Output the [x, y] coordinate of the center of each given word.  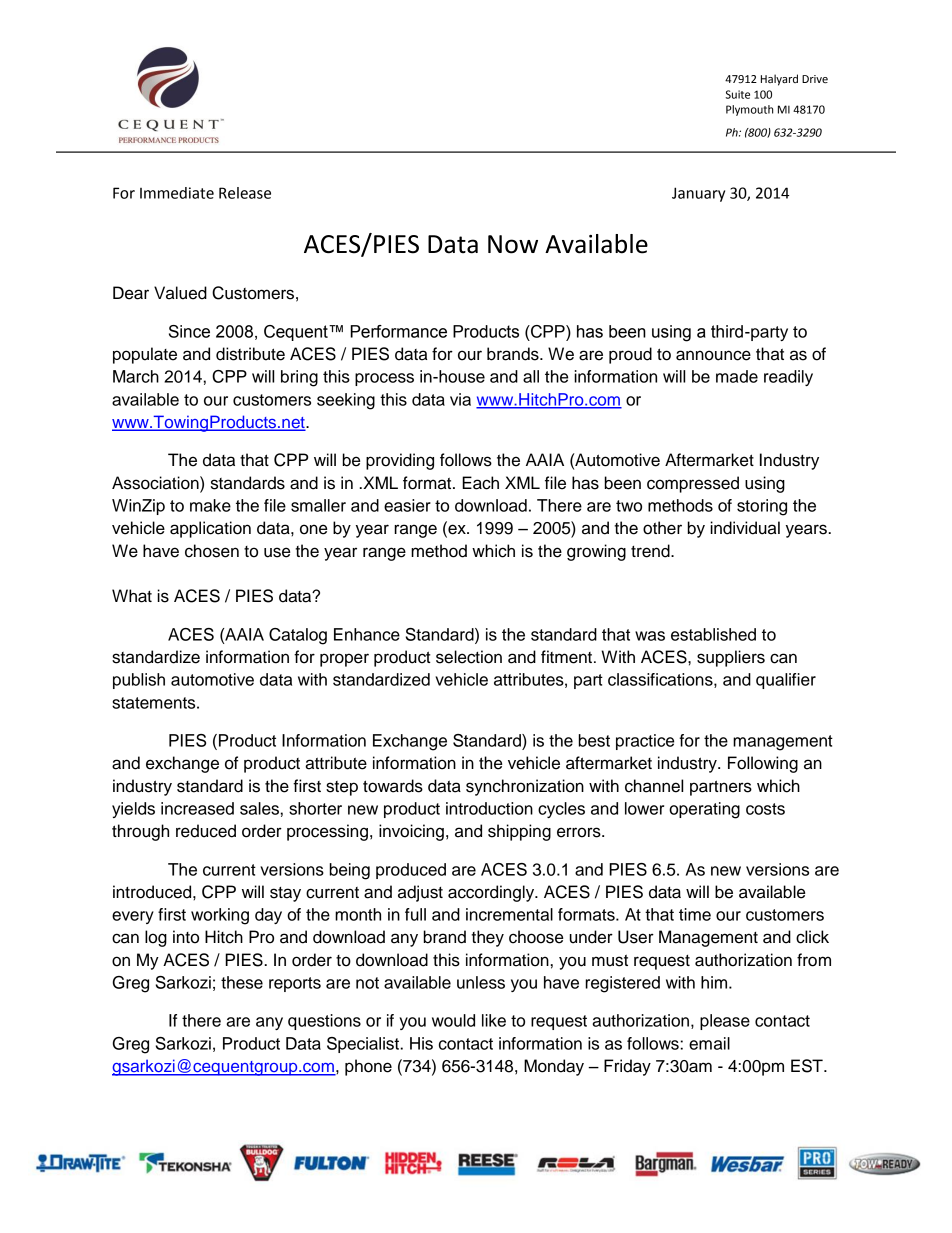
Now [513, 244]
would [453, 1020]
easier [407, 505]
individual [745, 528]
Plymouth [749, 110]
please [725, 1022]
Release [245, 193]
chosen [212, 551]
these [242, 982]
